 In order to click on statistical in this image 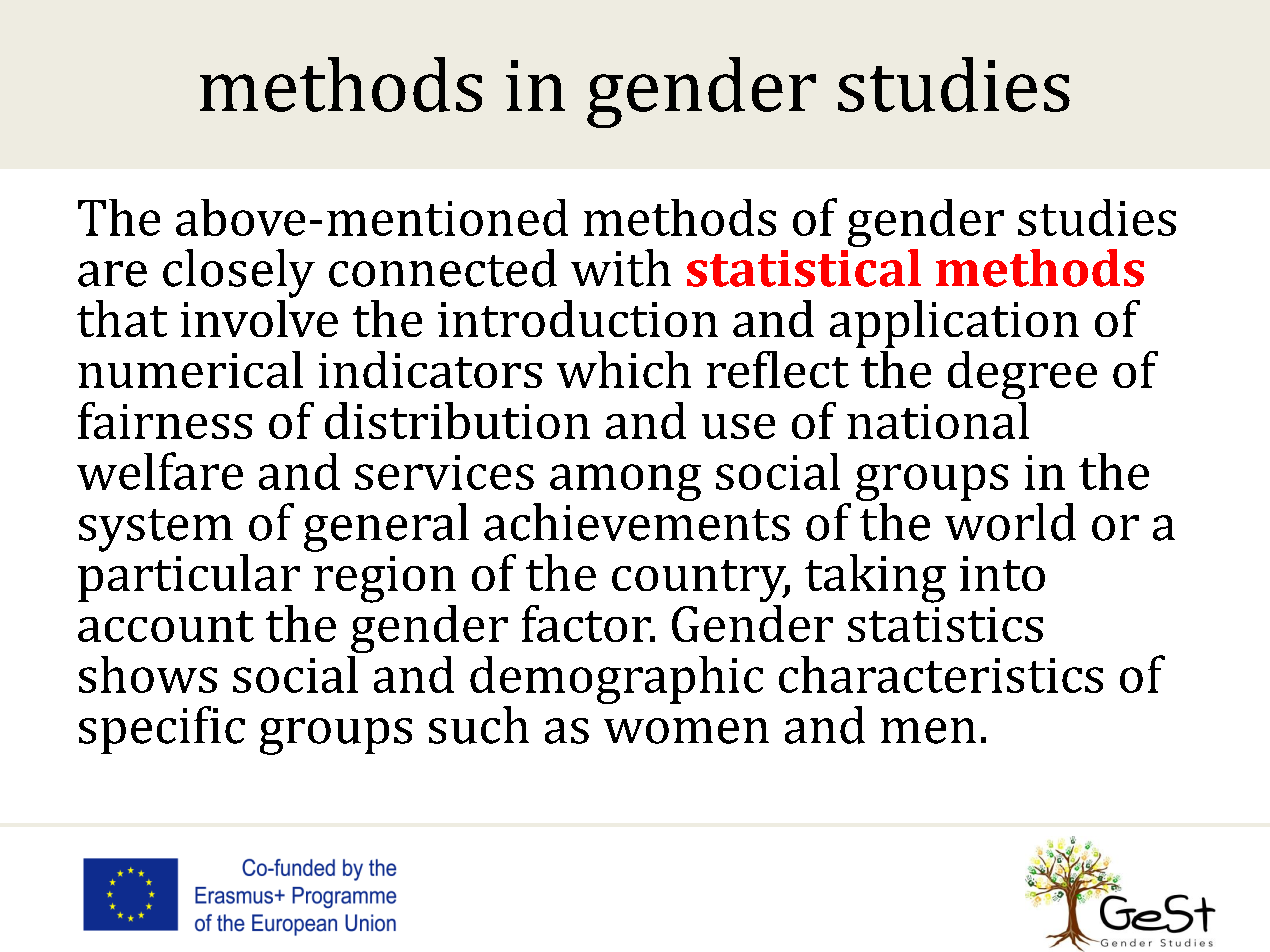, I will do `click(804, 268)`.
